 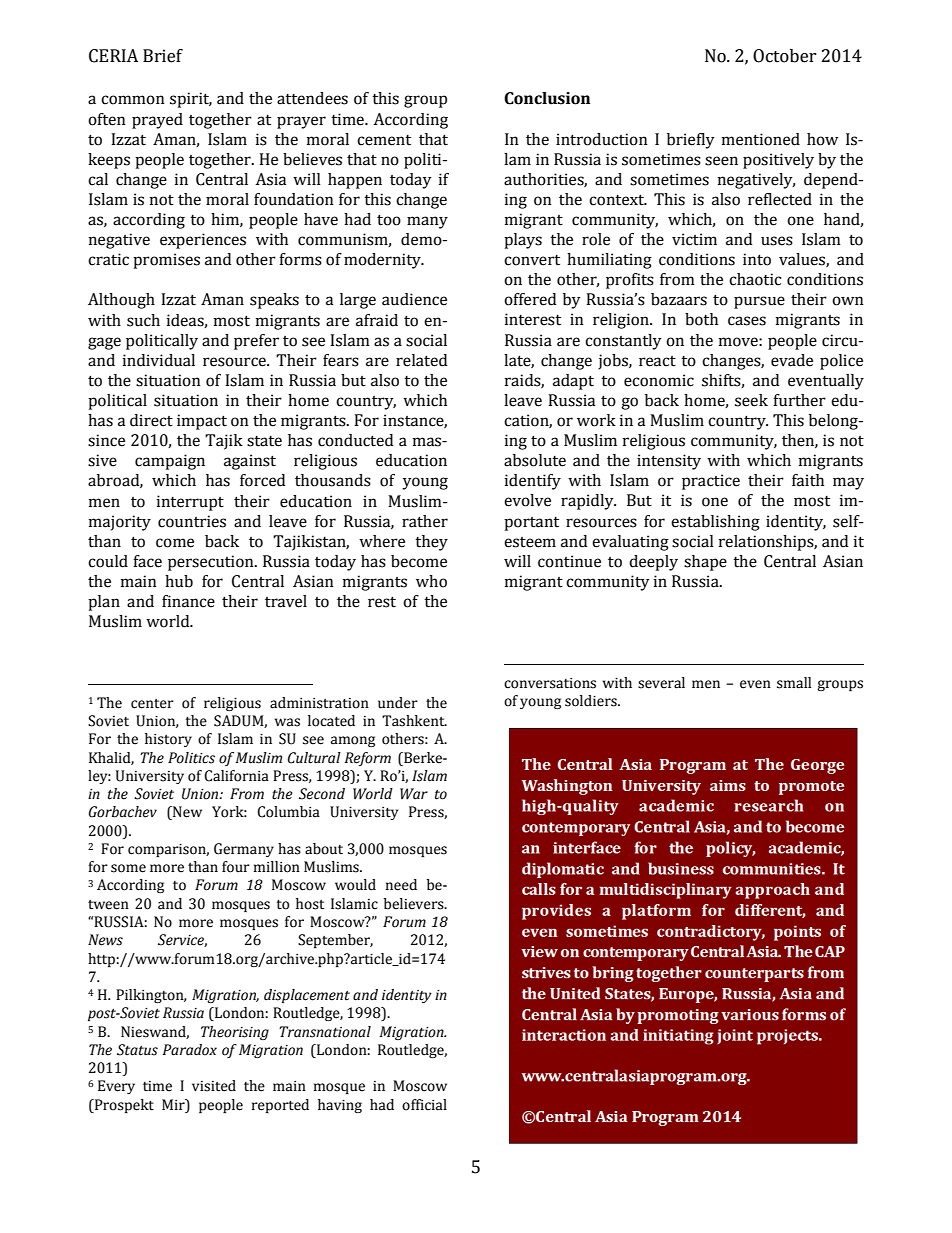 What do you see at coordinates (214, 1086) in the screenshot?
I see `visited` at bounding box center [214, 1086].
